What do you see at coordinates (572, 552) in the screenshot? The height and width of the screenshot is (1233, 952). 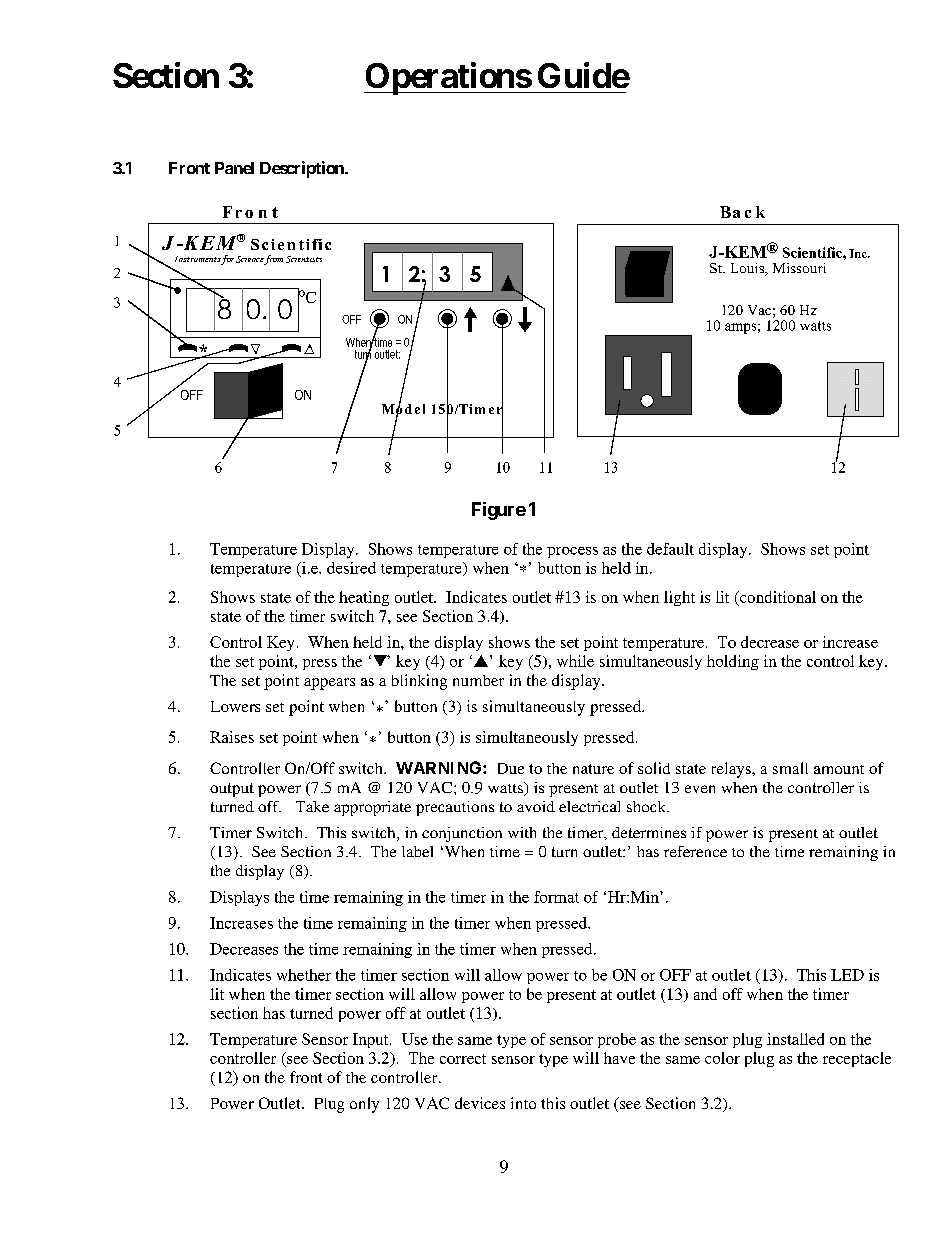 I see `process` at bounding box center [572, 552].
